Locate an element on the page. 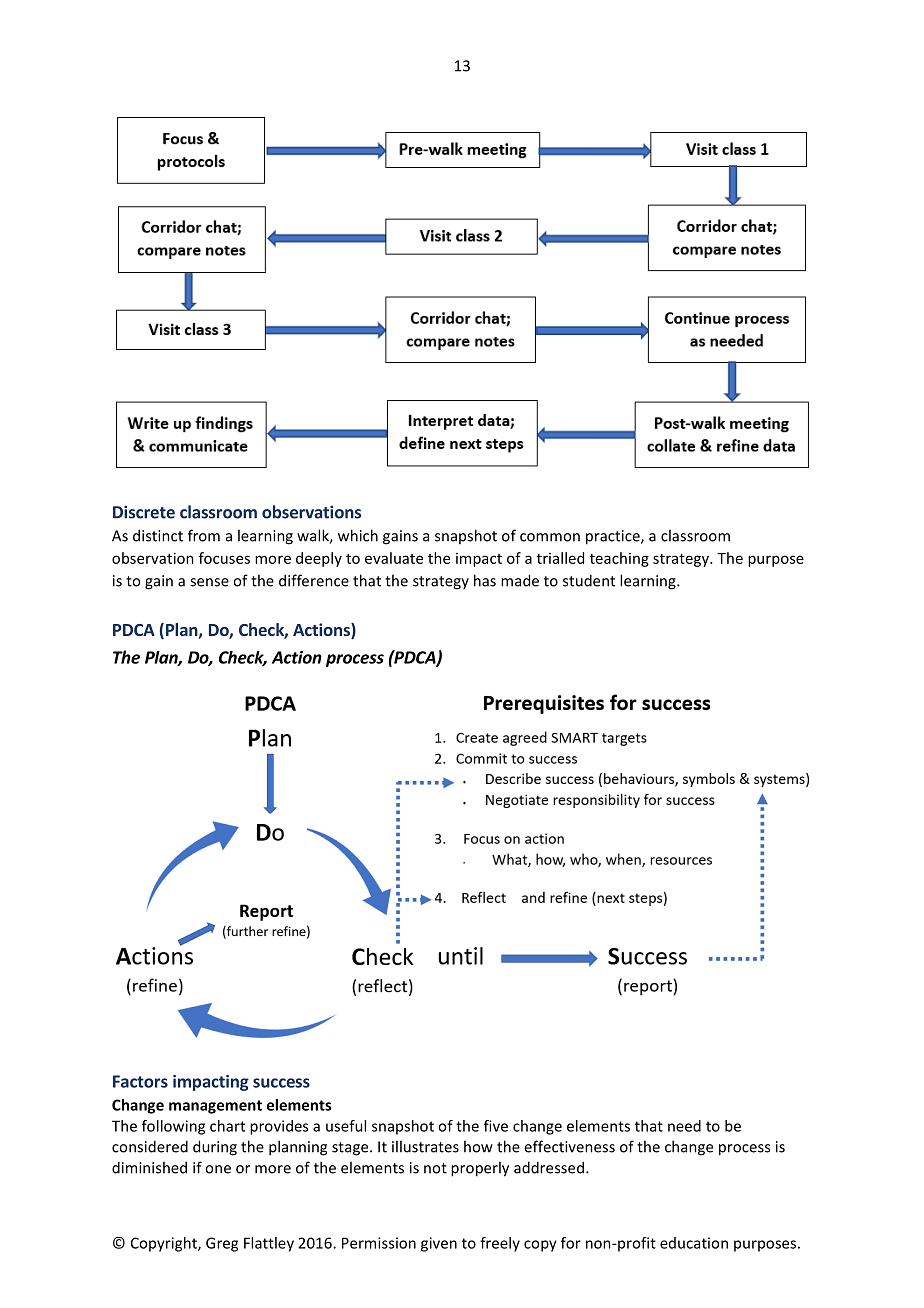 This image has width=924, height=1308. need is located at coordinates (684, 1126).
